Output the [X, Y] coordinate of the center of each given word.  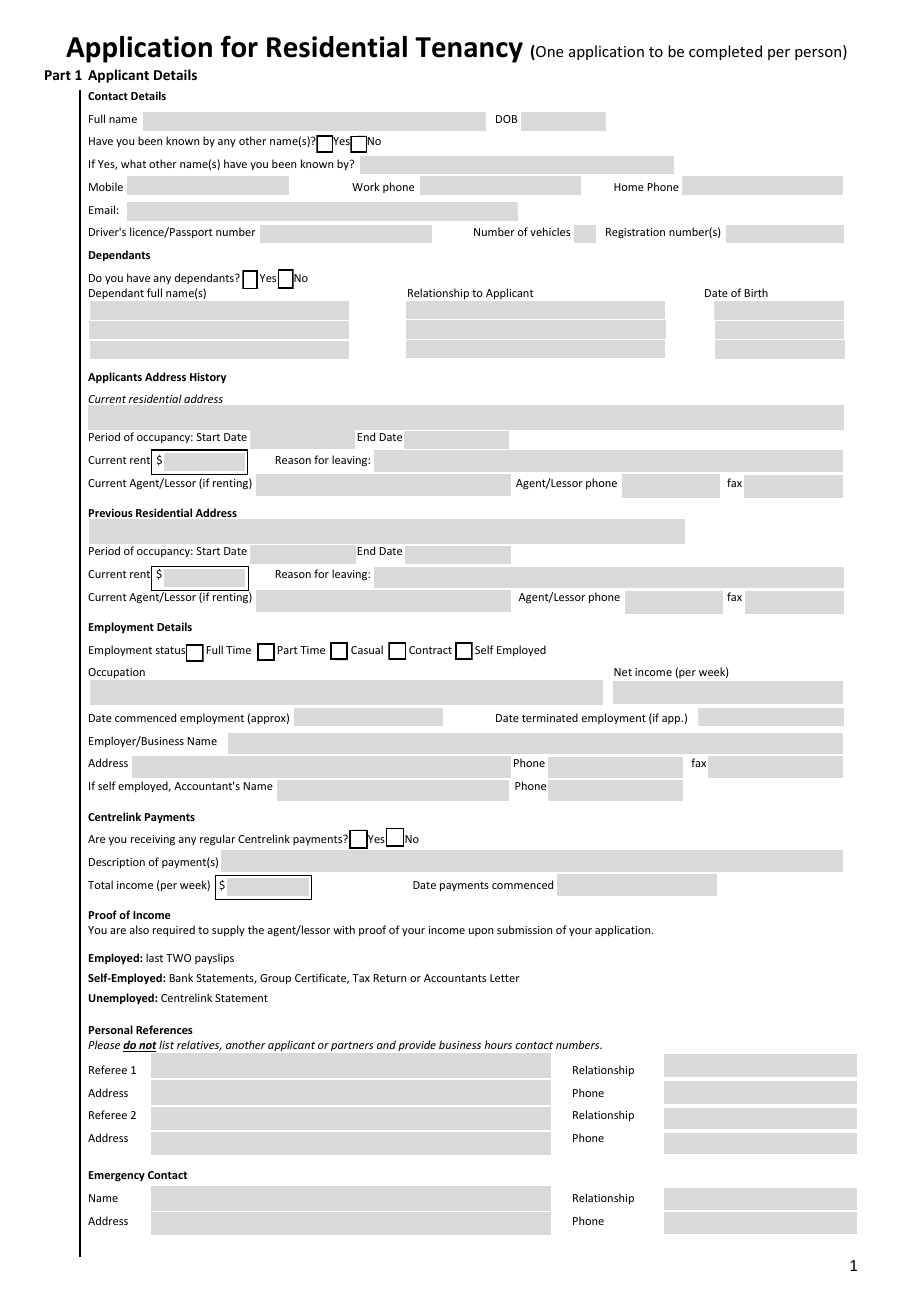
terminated [550, 717]
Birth [756, 292]
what [133, 163]
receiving [153, 840]
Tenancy [469, 50]
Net [623, 672]
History [208, 377]
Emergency [117, 1176]
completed [725, 52]
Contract [430, 650]
